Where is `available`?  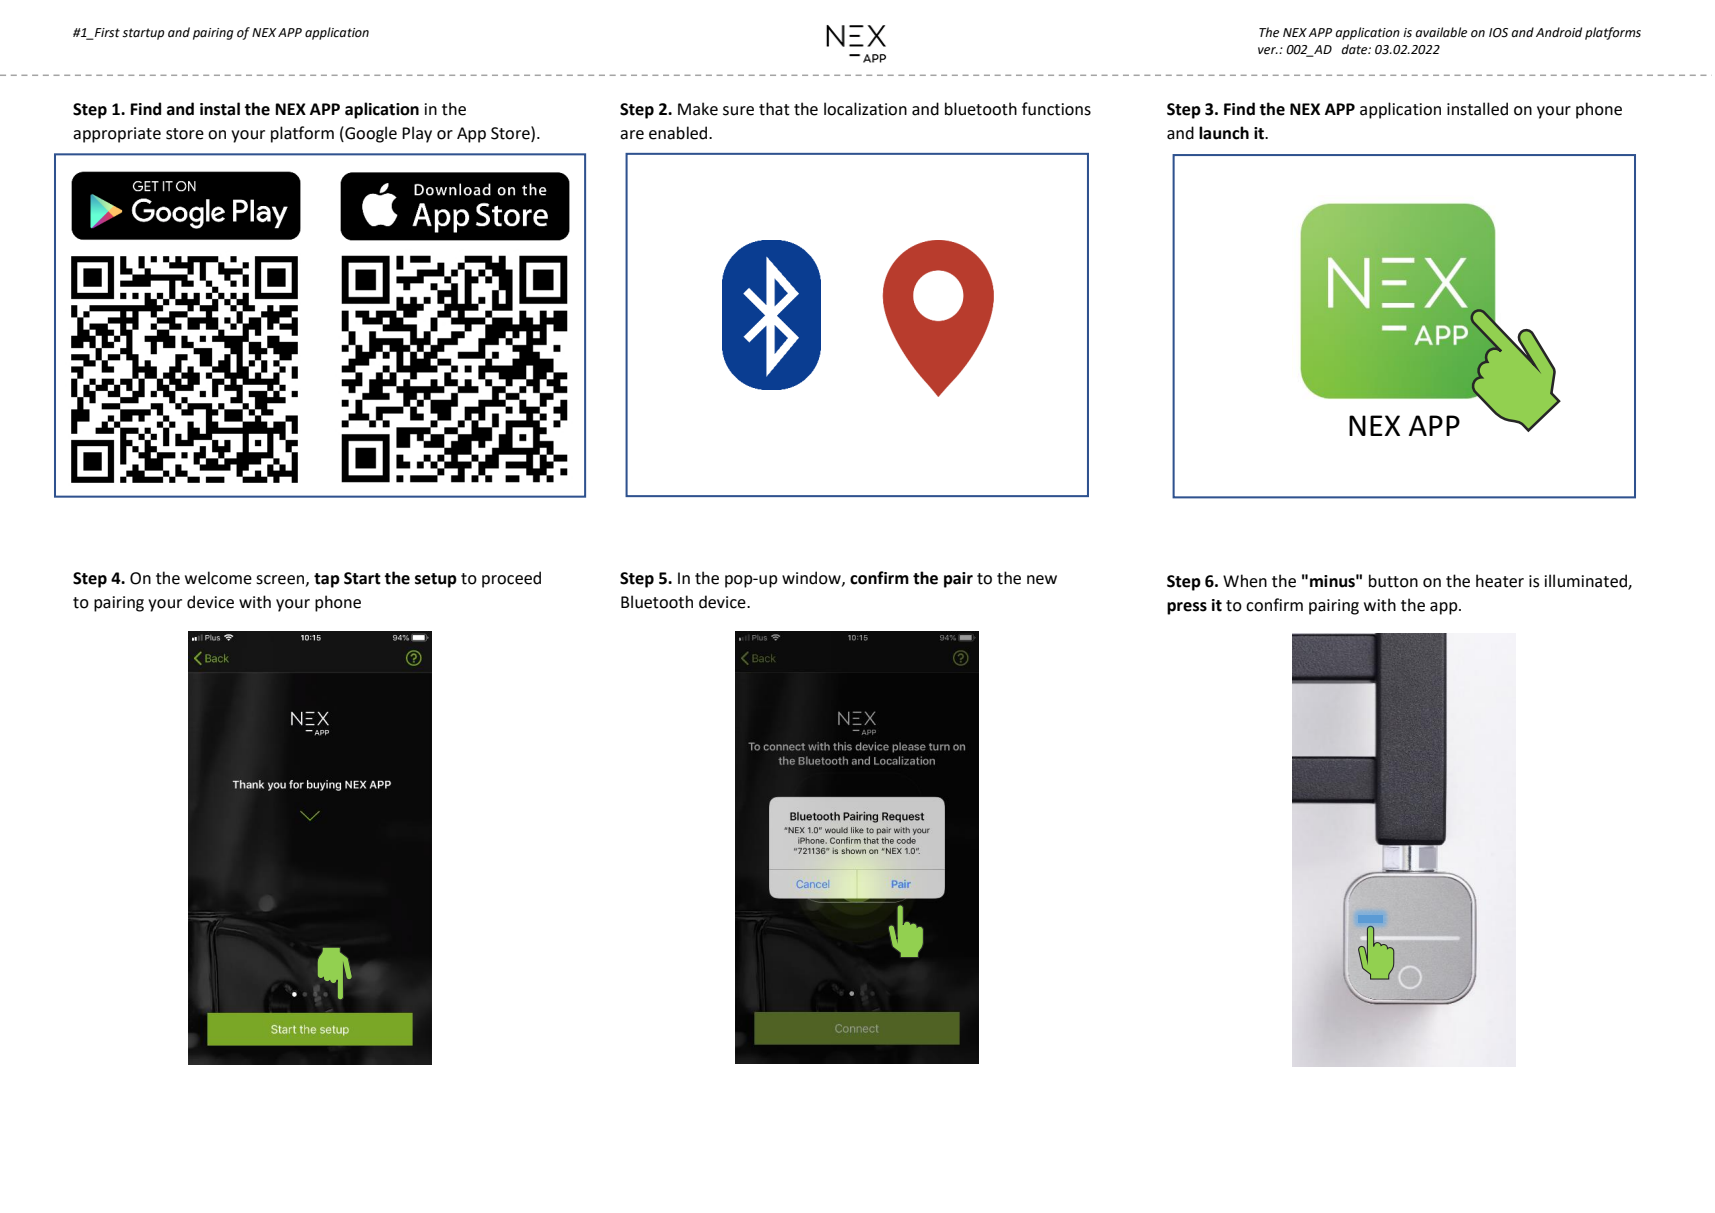
available is located at coordinates (1441, 32).
